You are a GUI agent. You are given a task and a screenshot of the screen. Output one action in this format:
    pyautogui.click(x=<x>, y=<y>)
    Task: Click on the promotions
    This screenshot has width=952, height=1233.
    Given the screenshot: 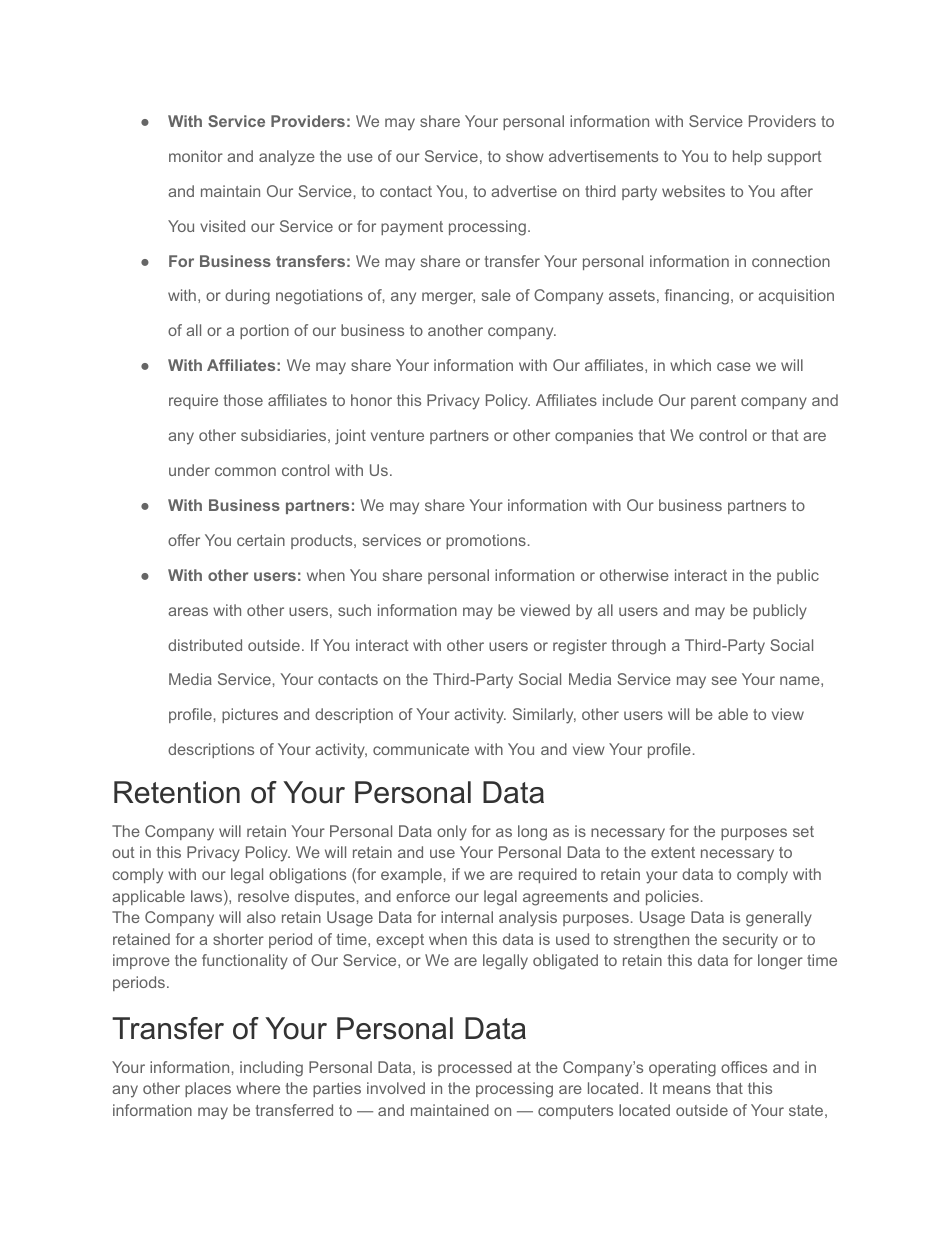 What is the action you would take?
    pyautogui.click(x=486, y=541)
